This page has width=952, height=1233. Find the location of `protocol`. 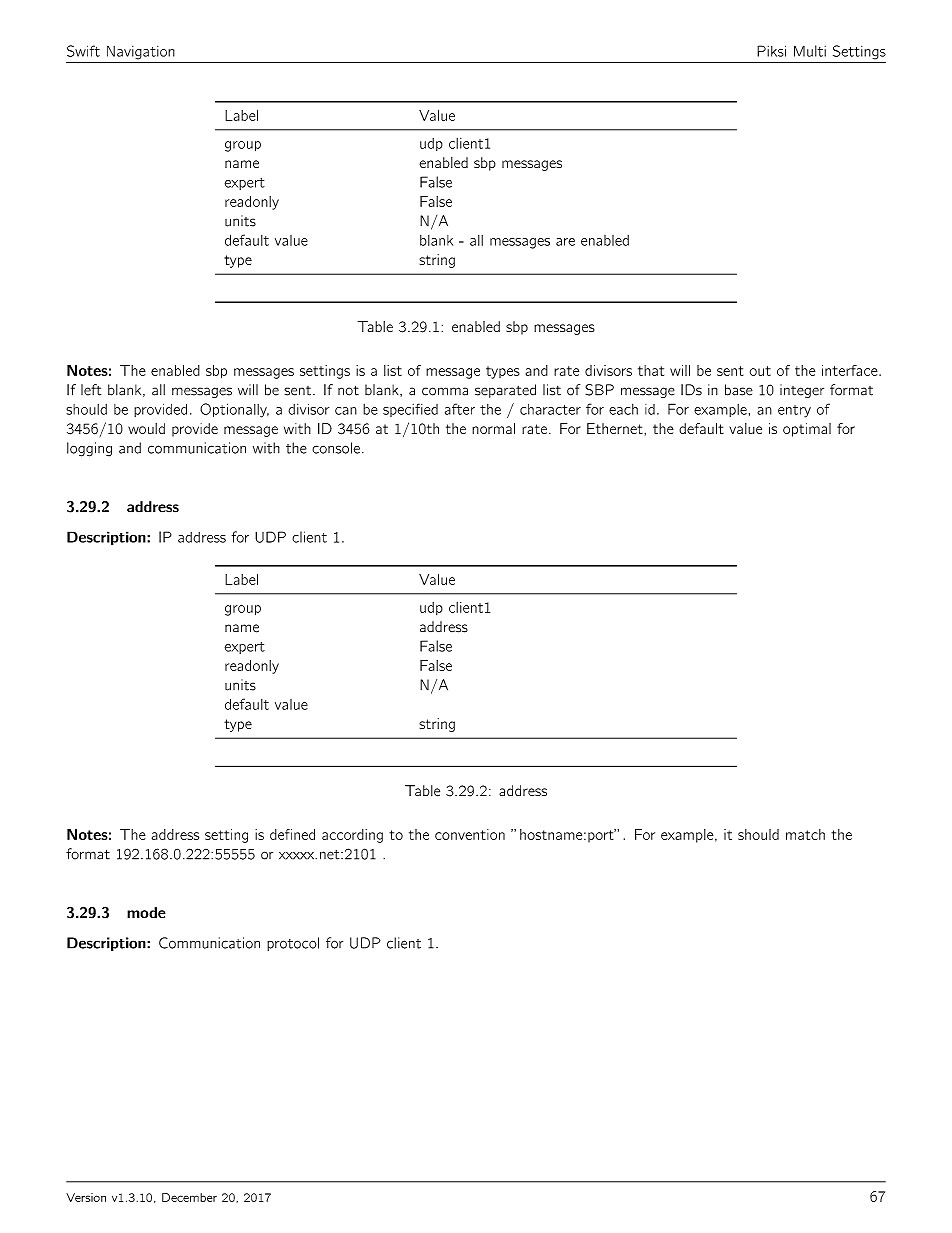

protocol is located at coordinates (293, 944).
